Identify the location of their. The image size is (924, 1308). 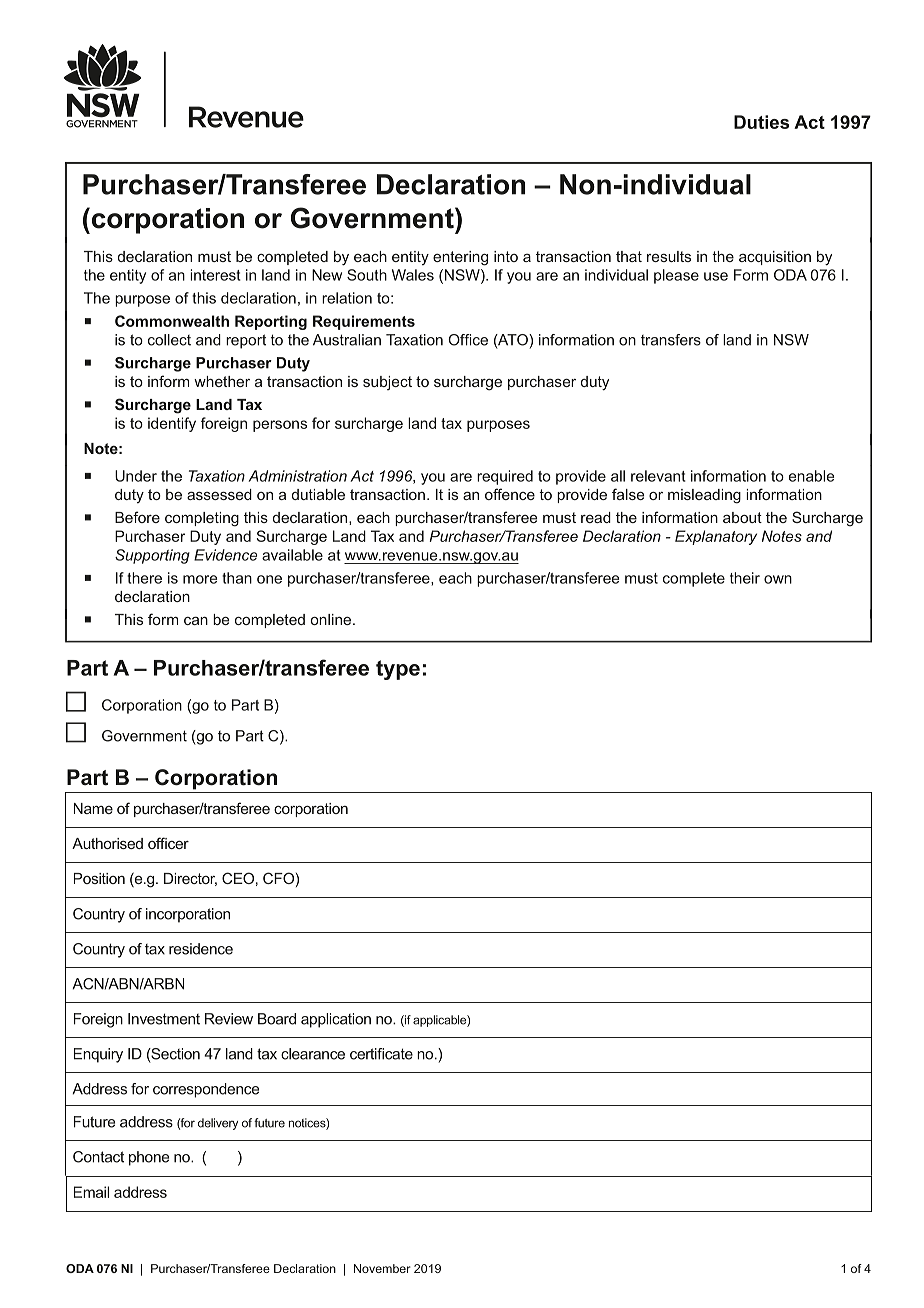
(745, 578).
